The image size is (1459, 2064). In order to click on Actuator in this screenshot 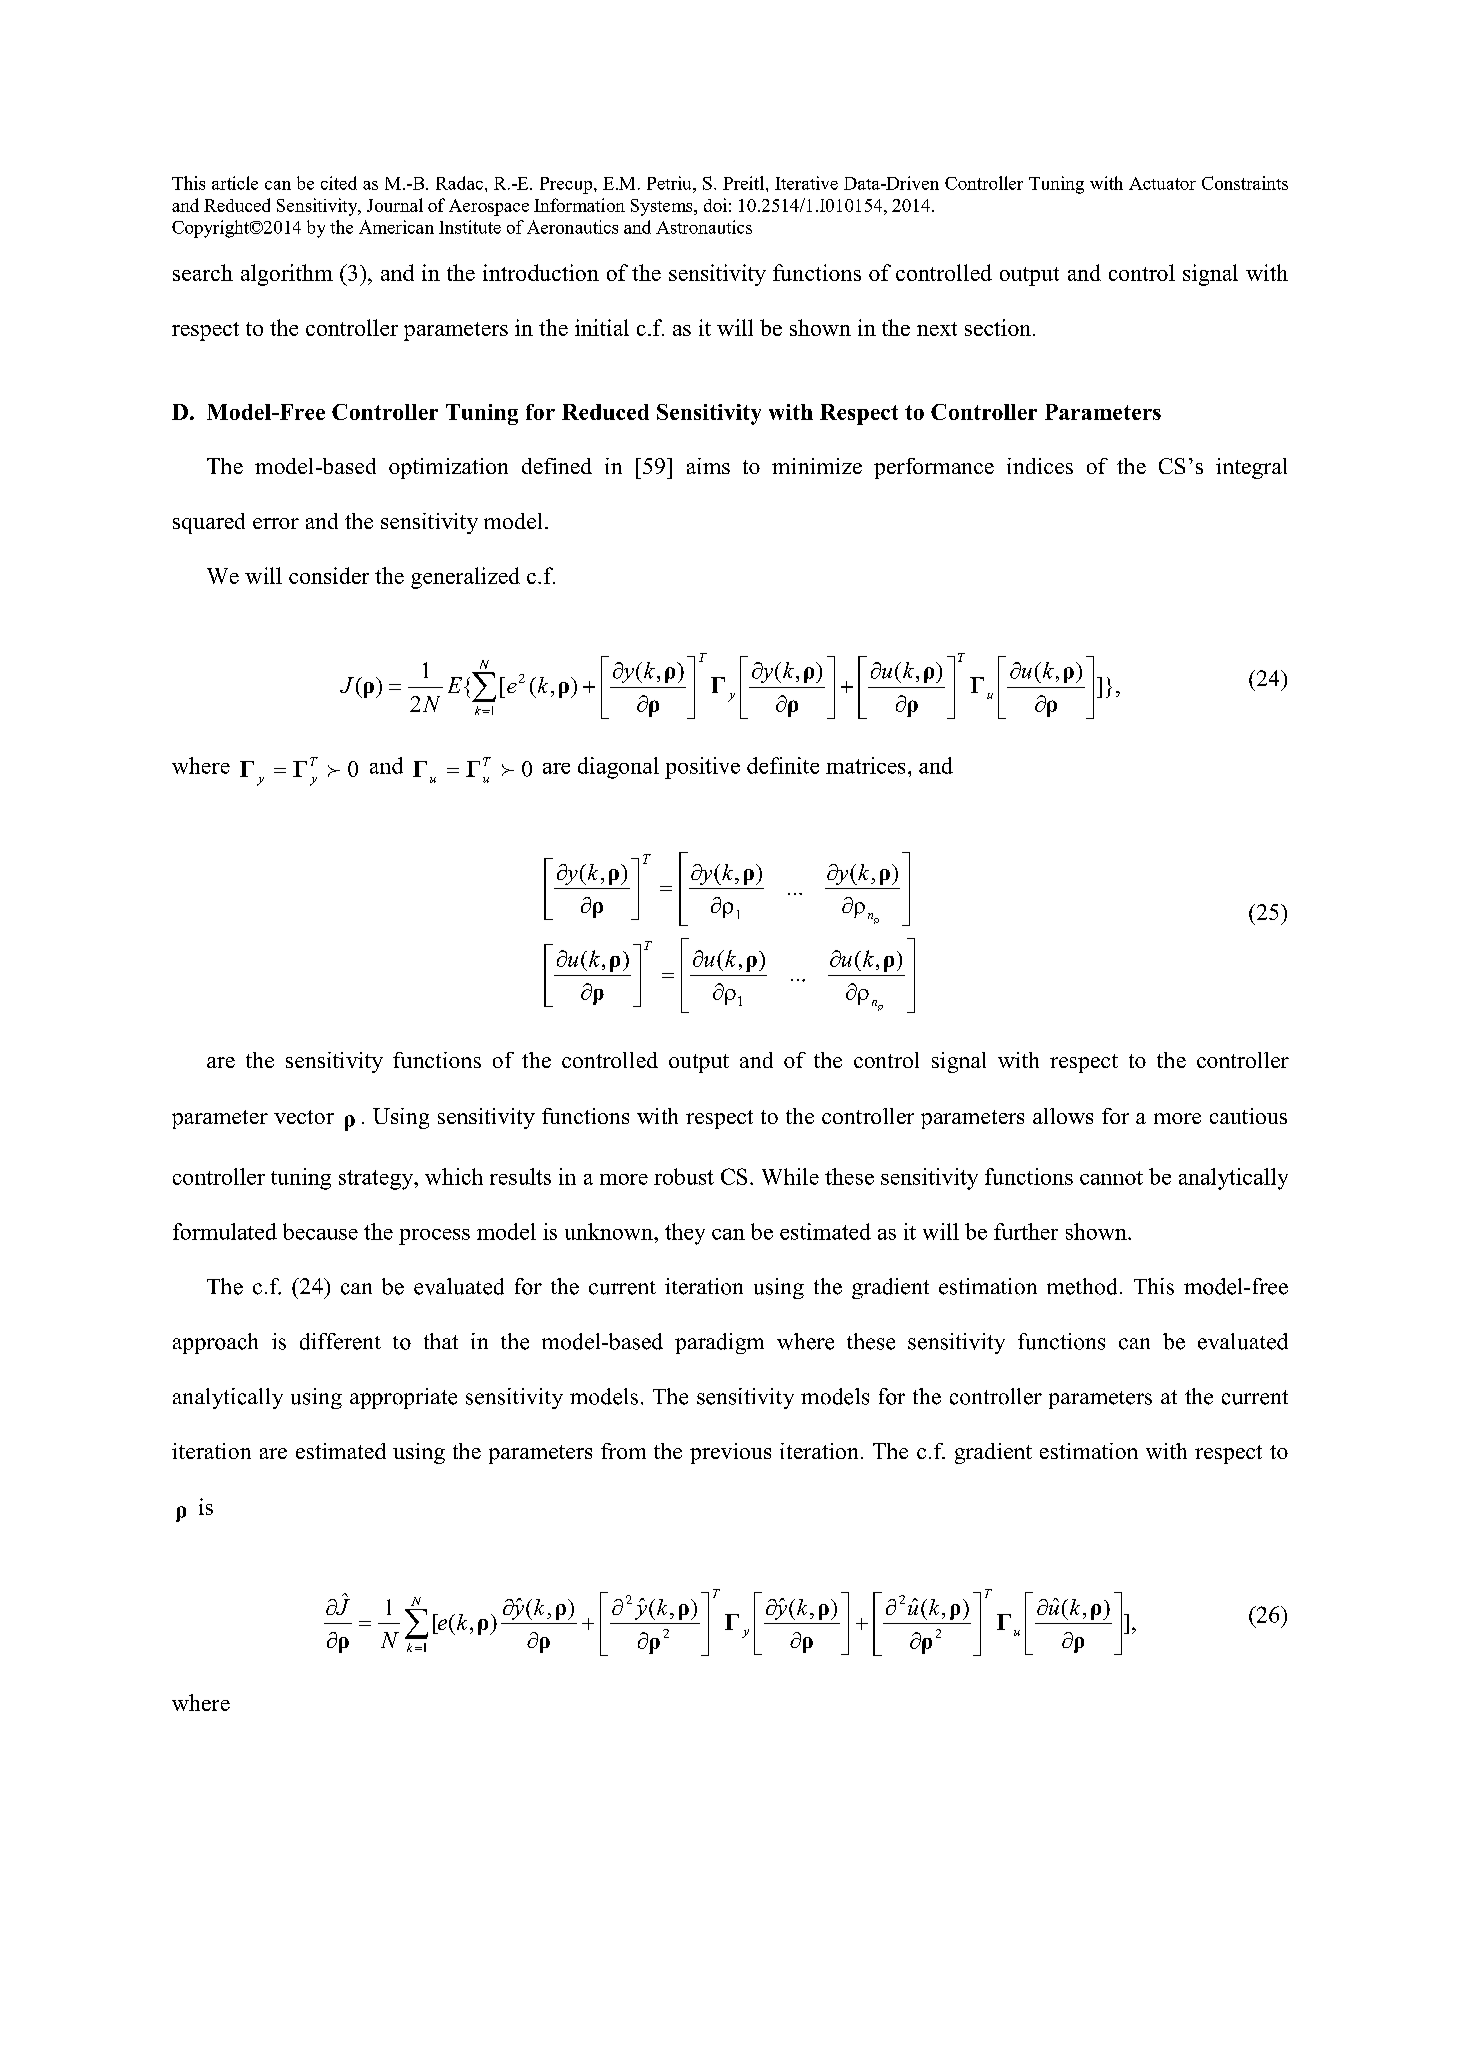, I will do `click(1162, 183)`.
